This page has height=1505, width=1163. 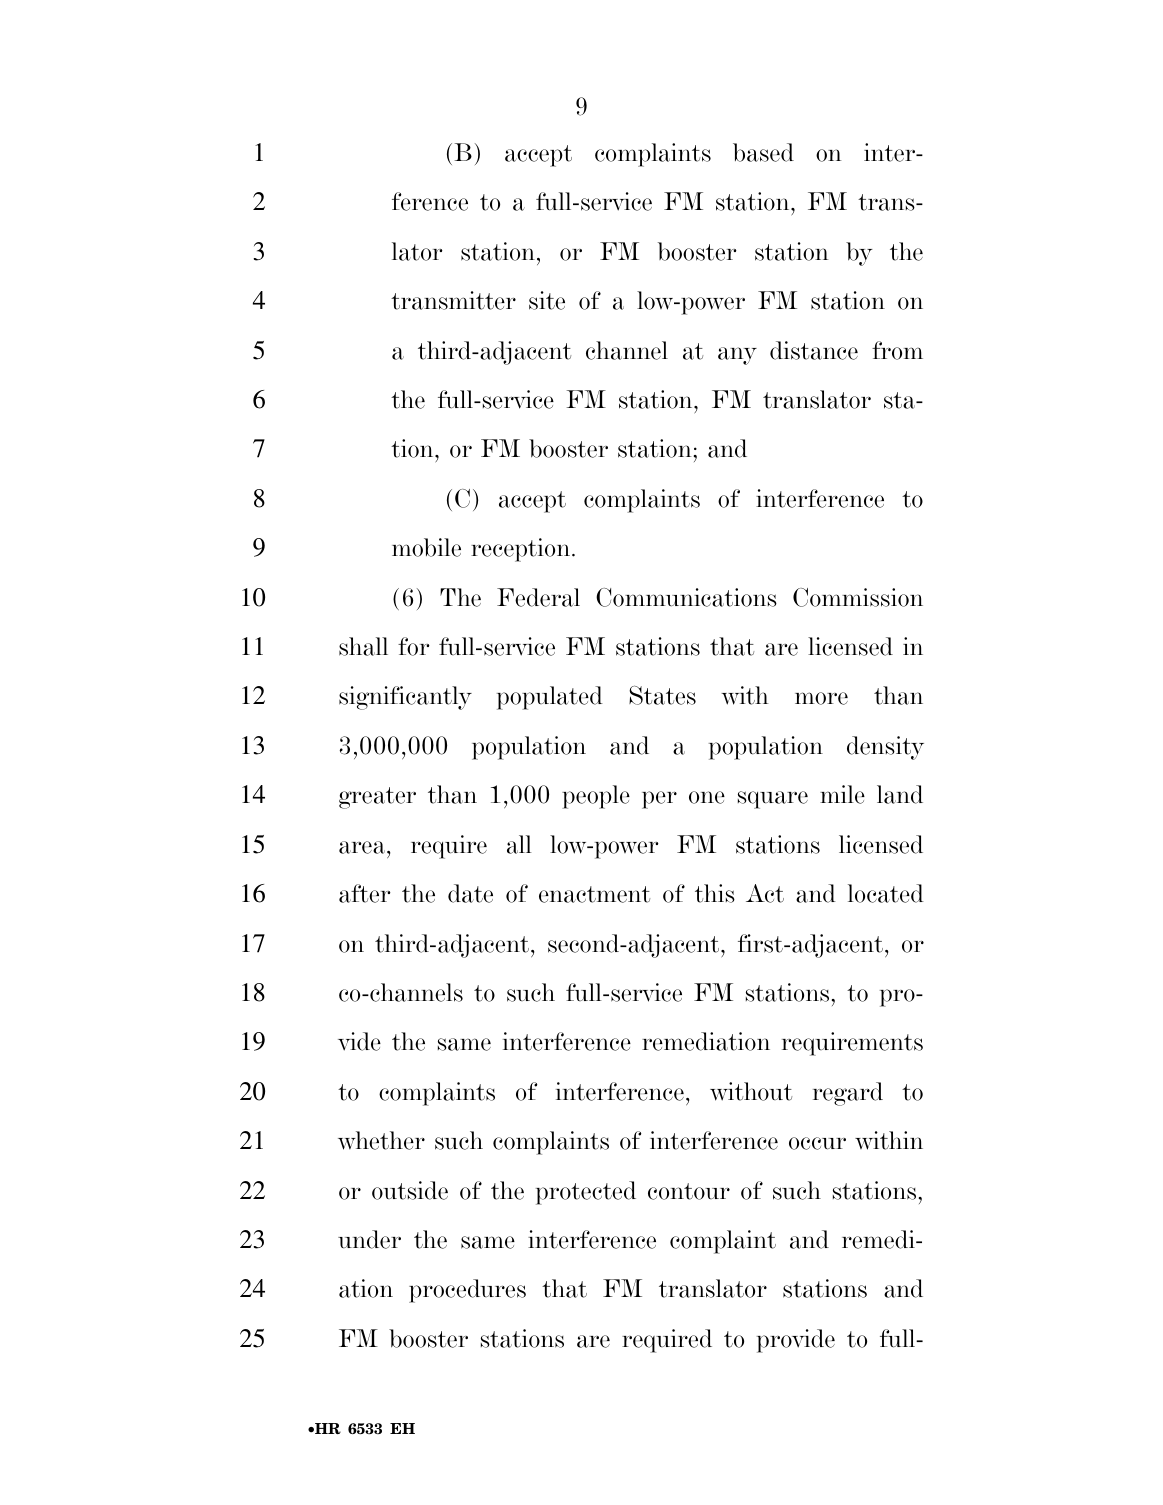 What do you see at coordinates (586, 1193) in the page?
I see `protected` at bounding box center [586, 1193].
